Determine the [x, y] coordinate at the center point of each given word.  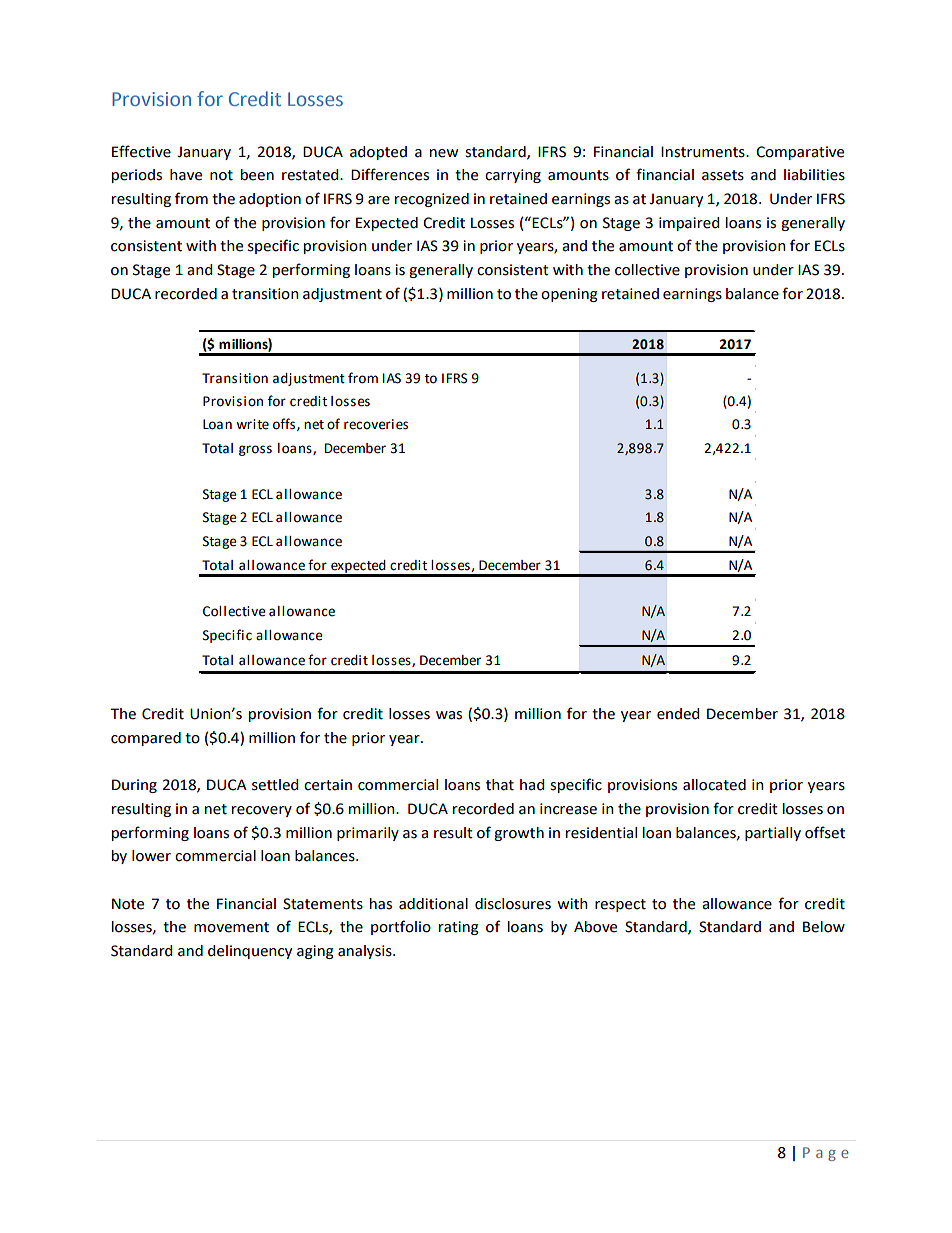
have [186, 175]
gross [255, 450]
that [500, 785]
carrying [513, 176]
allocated [714, 785]
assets [723, 175]
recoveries [376, 424]
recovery [262, 811]
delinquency [250, 952]
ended [678, 714]
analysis [366, 952]
